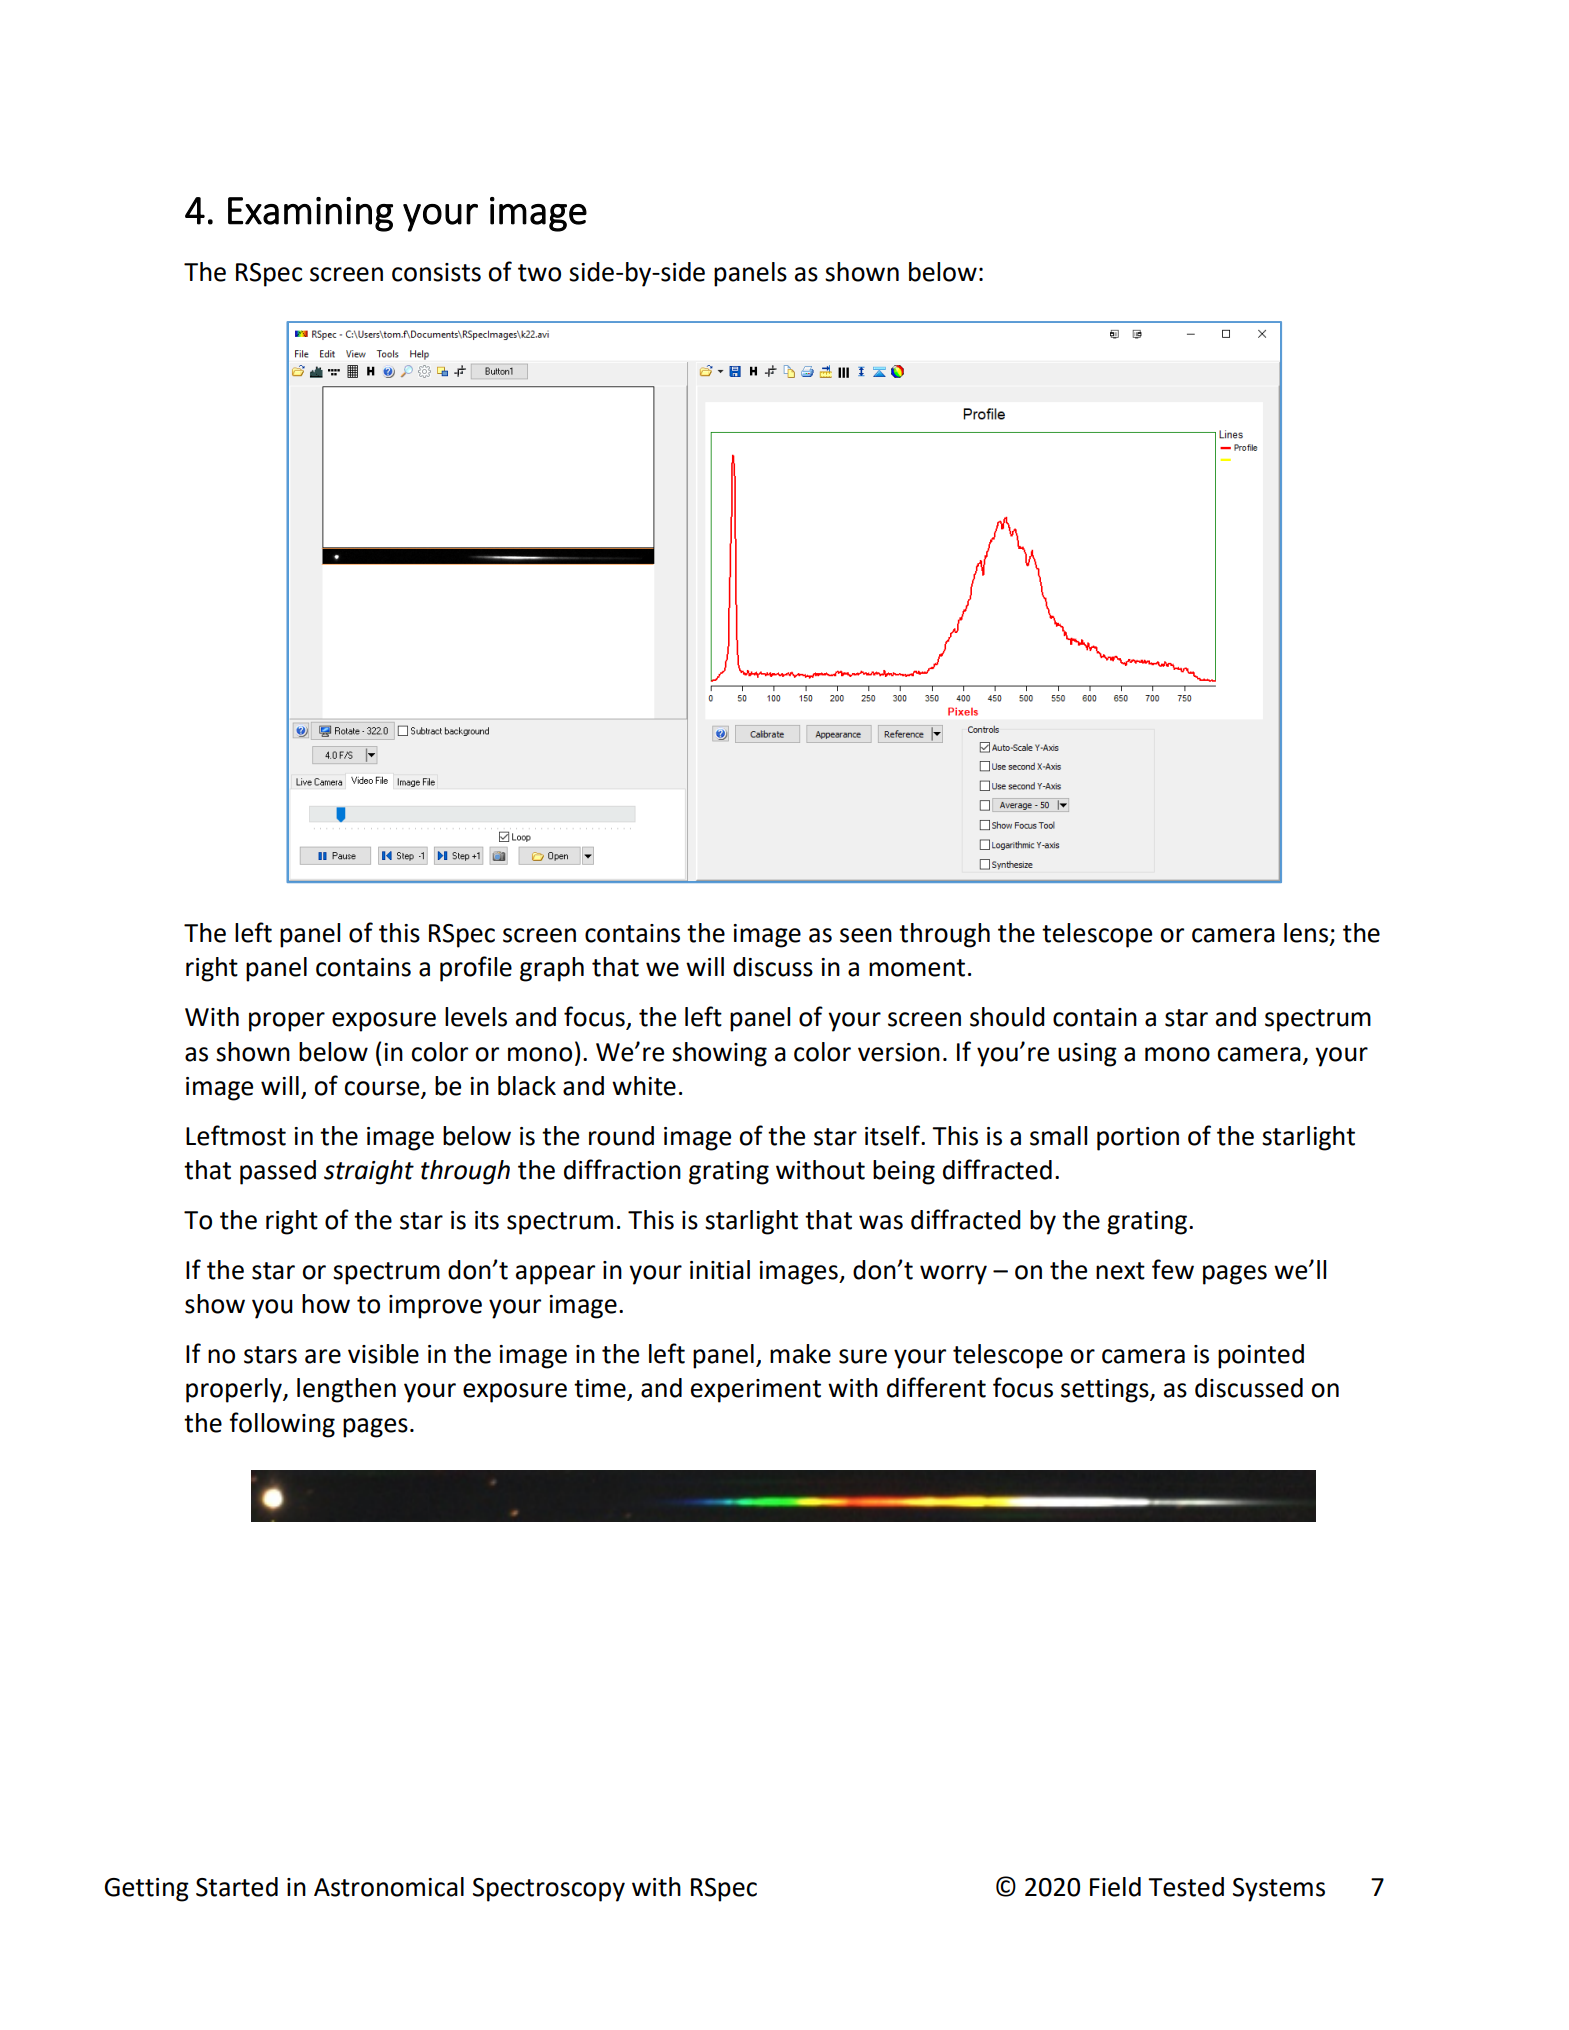  What do you see at coordinates (1087, 1055) in the page?
I see `using` at bounding box center [1087, 1055].
